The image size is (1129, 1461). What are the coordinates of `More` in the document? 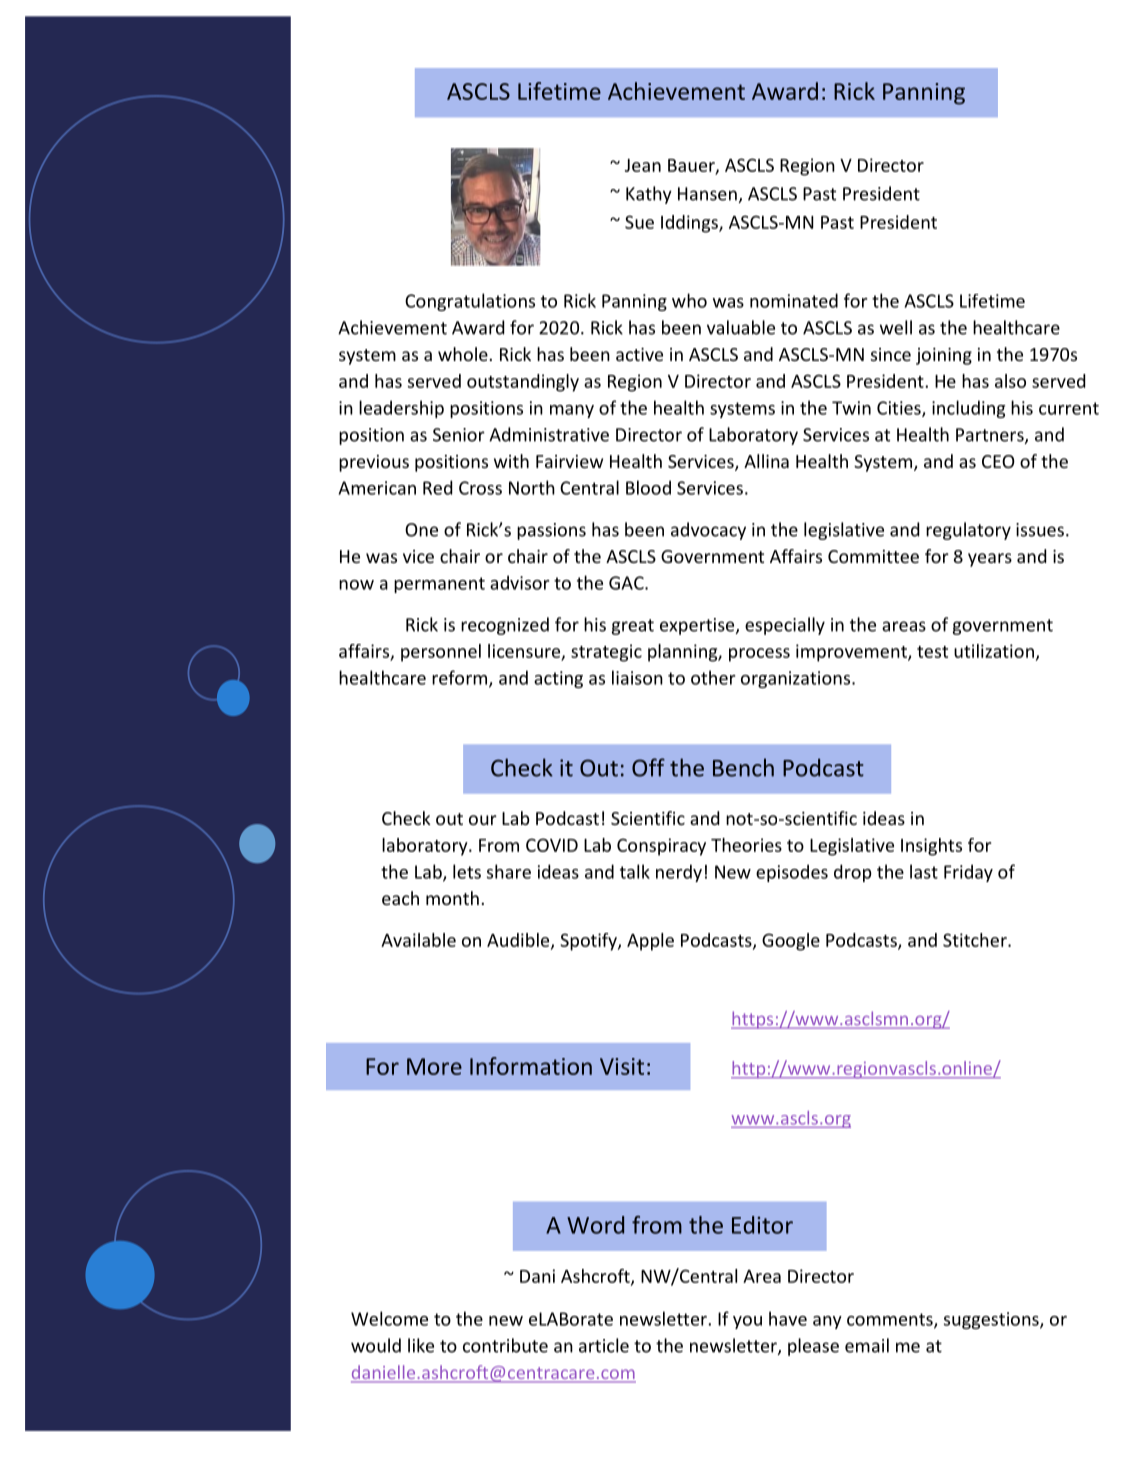 It's located at (434, 1066).
